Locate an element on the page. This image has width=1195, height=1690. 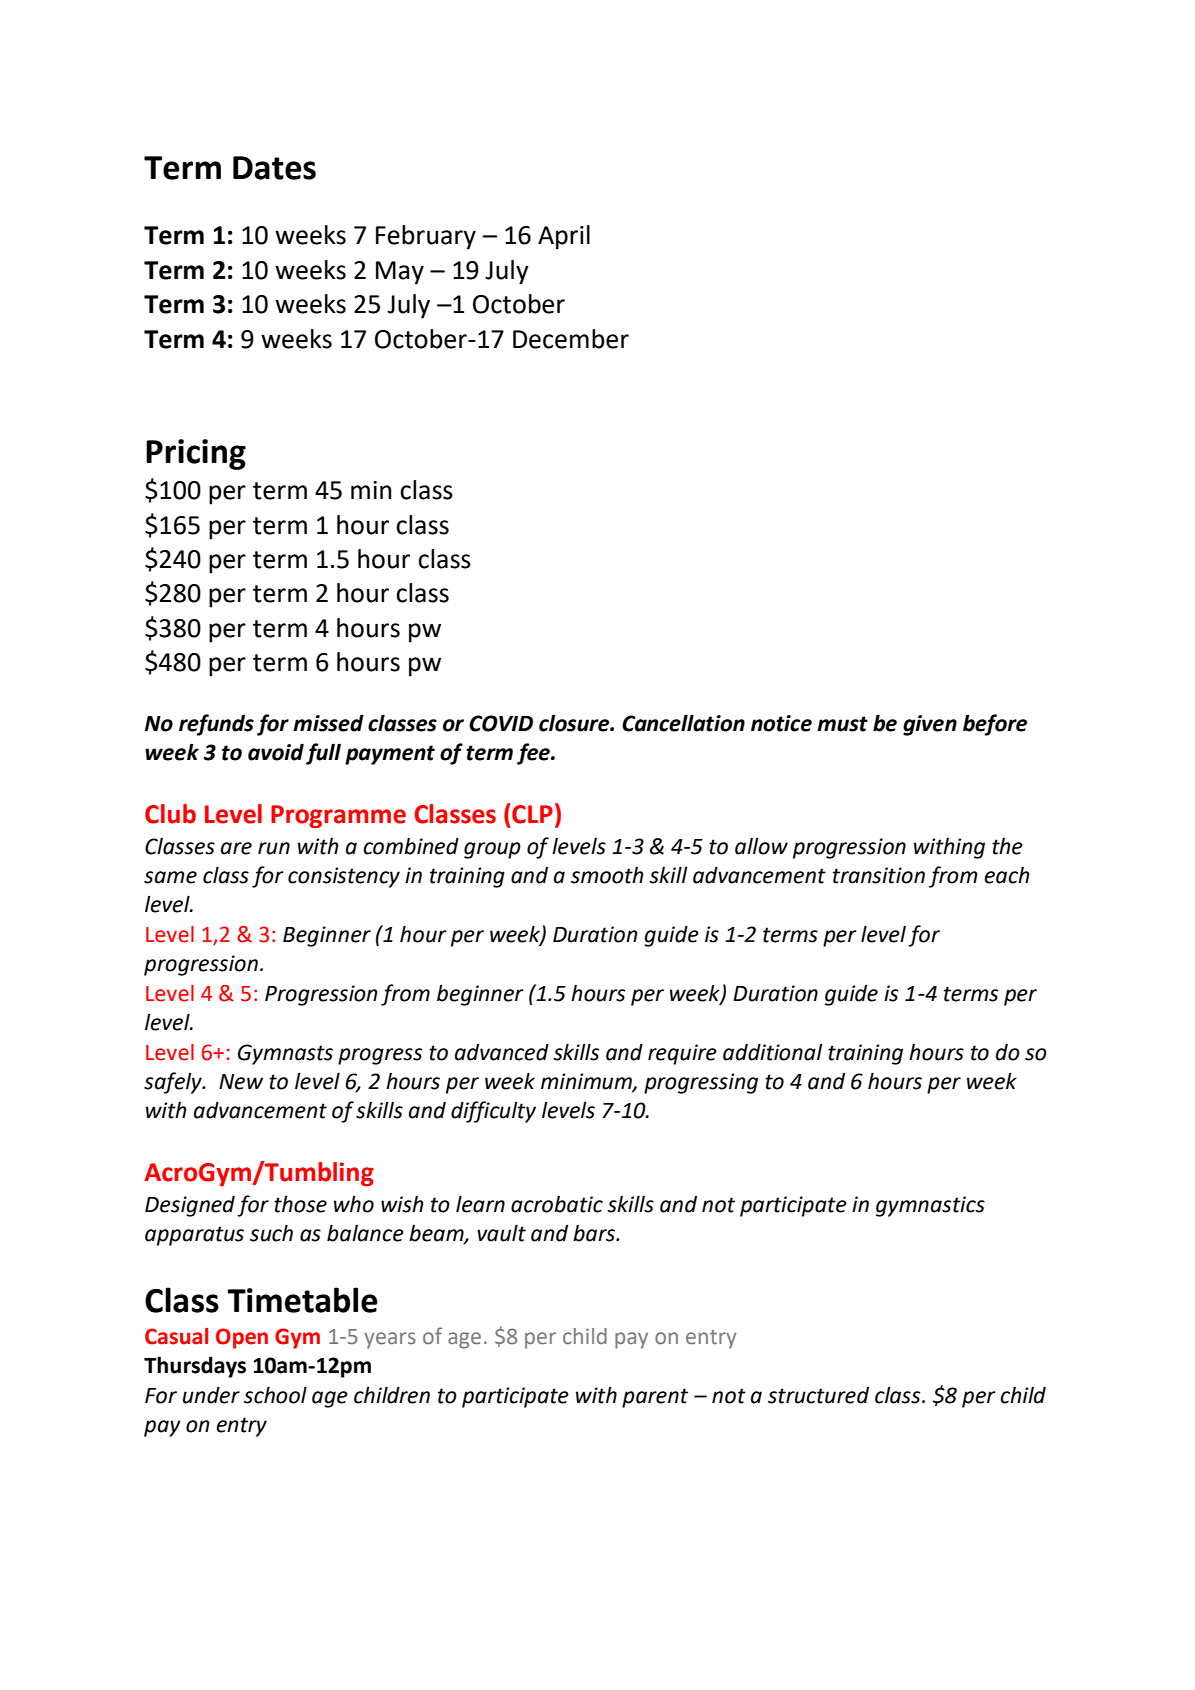
December is located at coordinates (571, 339).
